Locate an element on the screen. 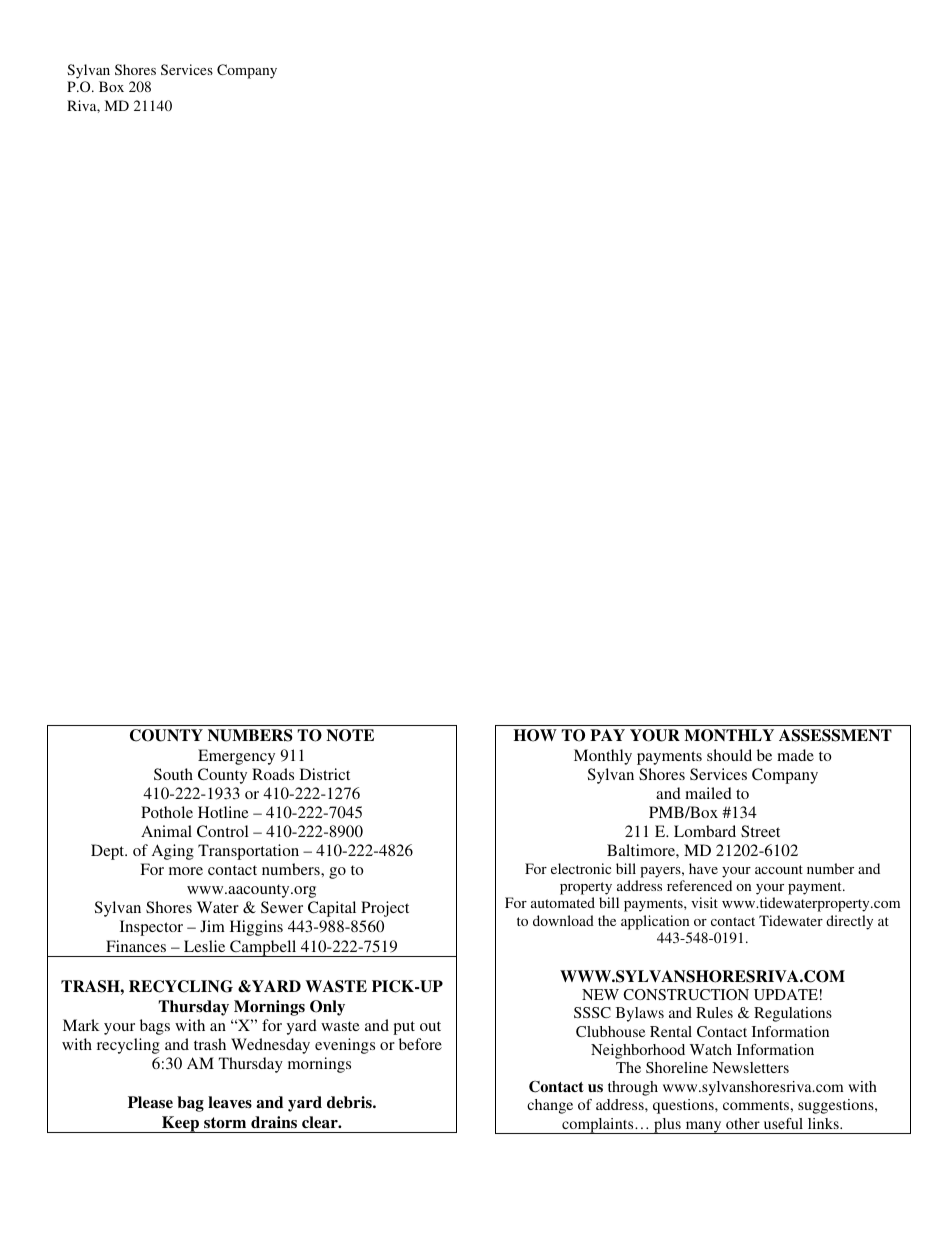  Emergency is located at coordinates (236, 757).
